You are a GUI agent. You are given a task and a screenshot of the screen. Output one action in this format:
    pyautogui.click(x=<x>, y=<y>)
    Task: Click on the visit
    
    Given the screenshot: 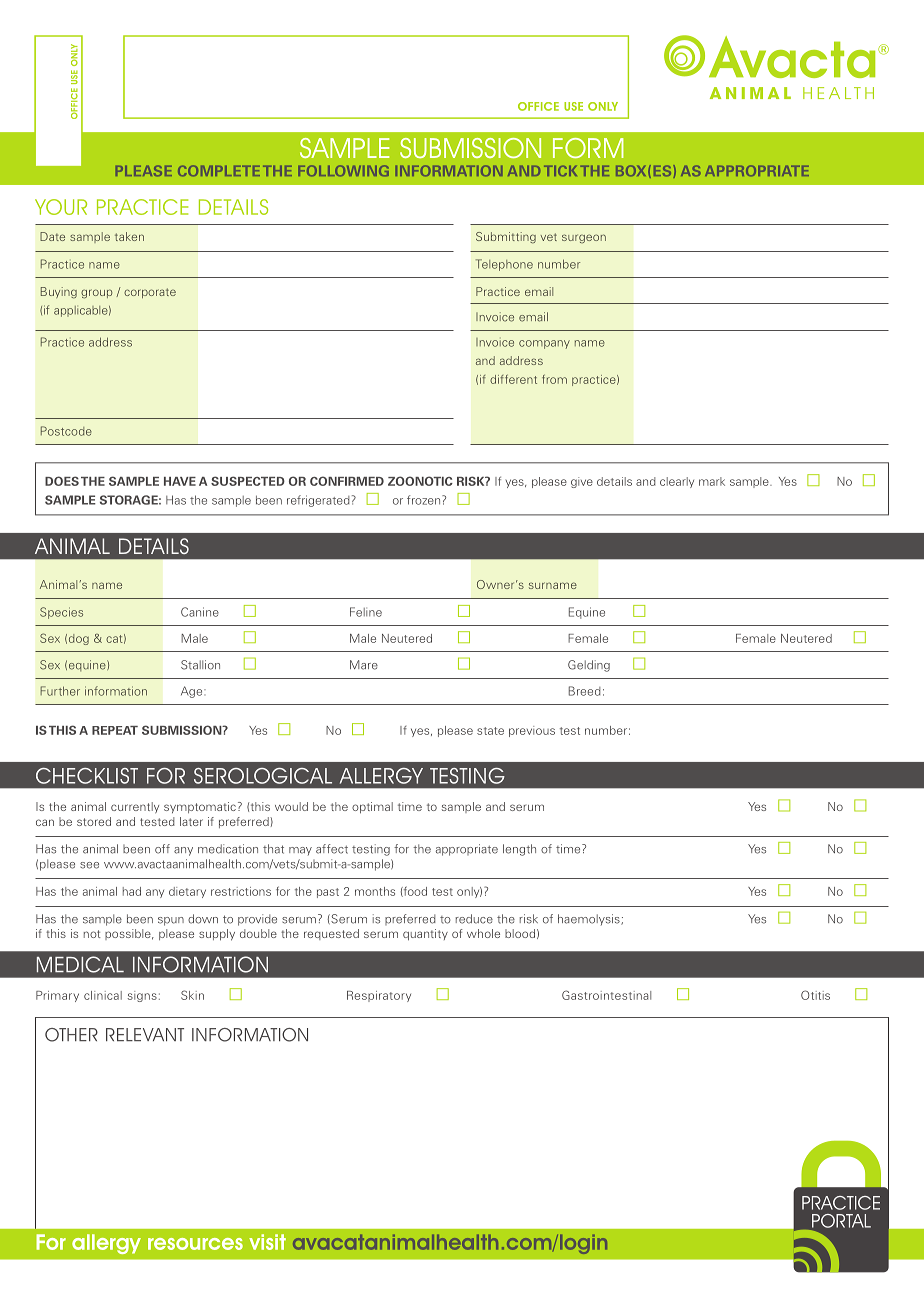 What is the action you would take?
    pyautogui.click(x=267, y=1242)
